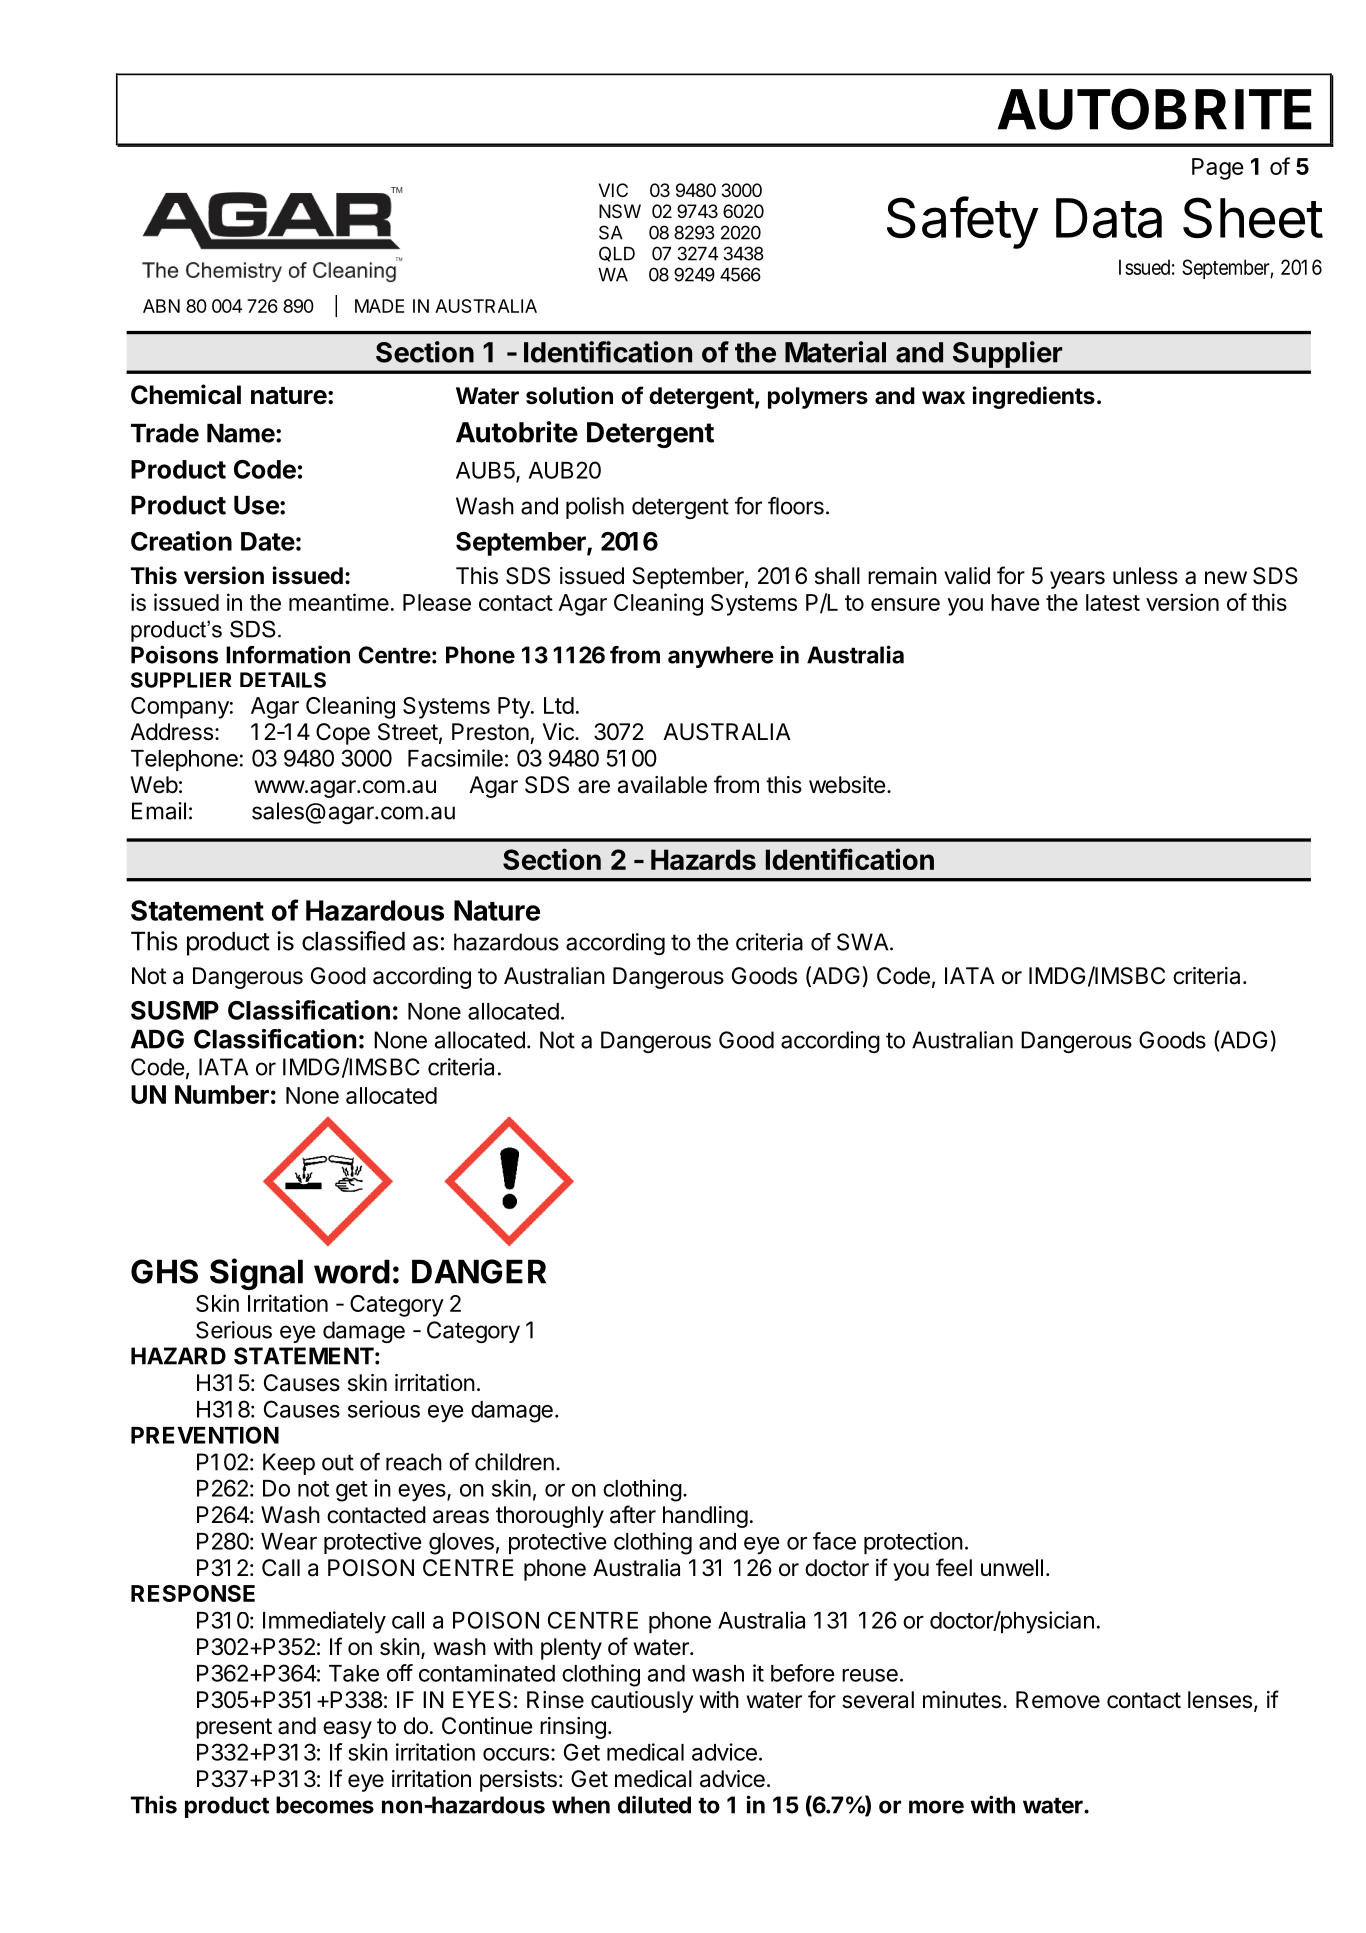 This screenshot has height=1933, width=1366. Describe the element at coordinates (705, 1517) in the screenshot. I see `handling` at that location.
